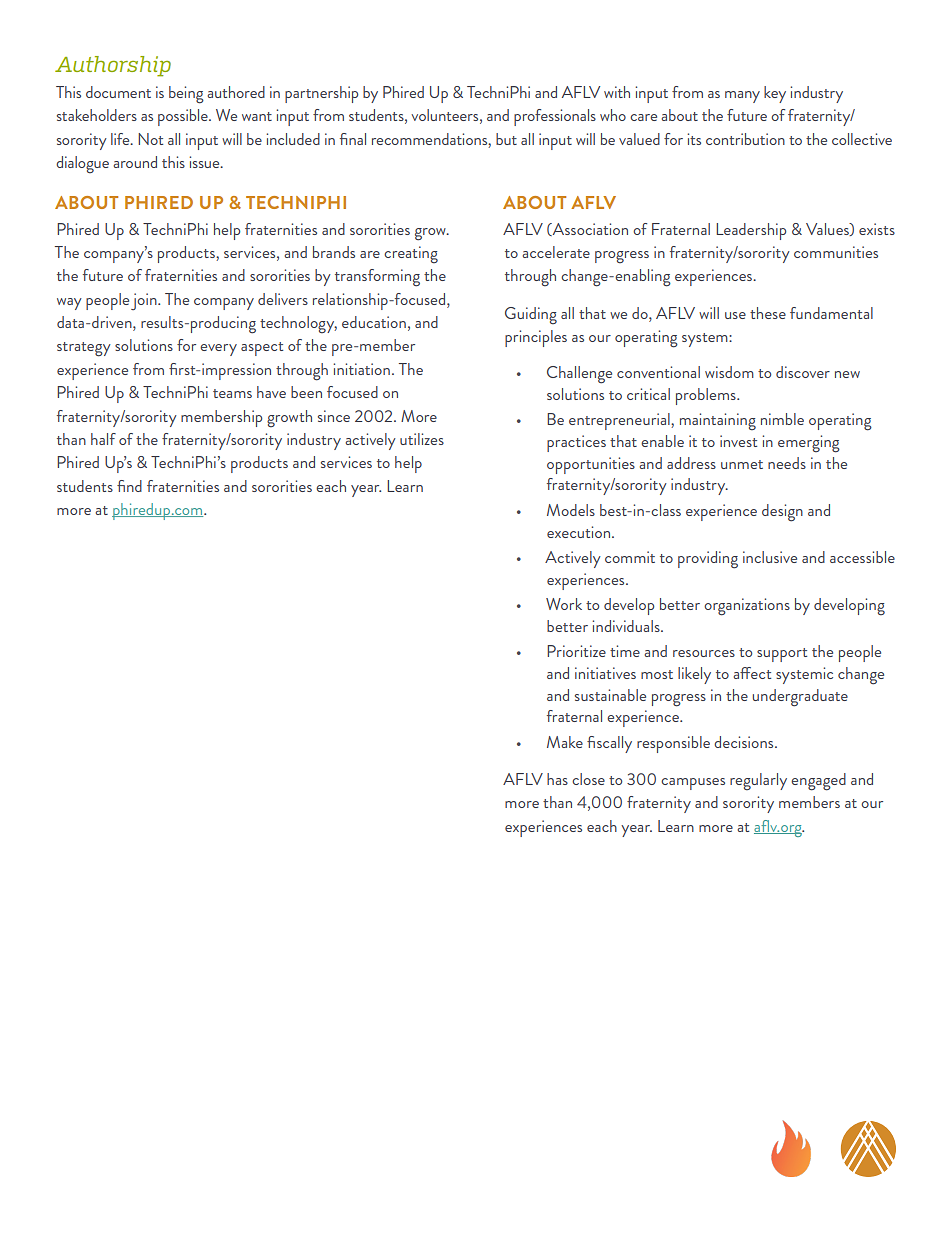 The width and height of the screenshot is (952, 1233). Describe the element at coordinates (782, 419) in the screenshot. I see `nimble` at that location.
